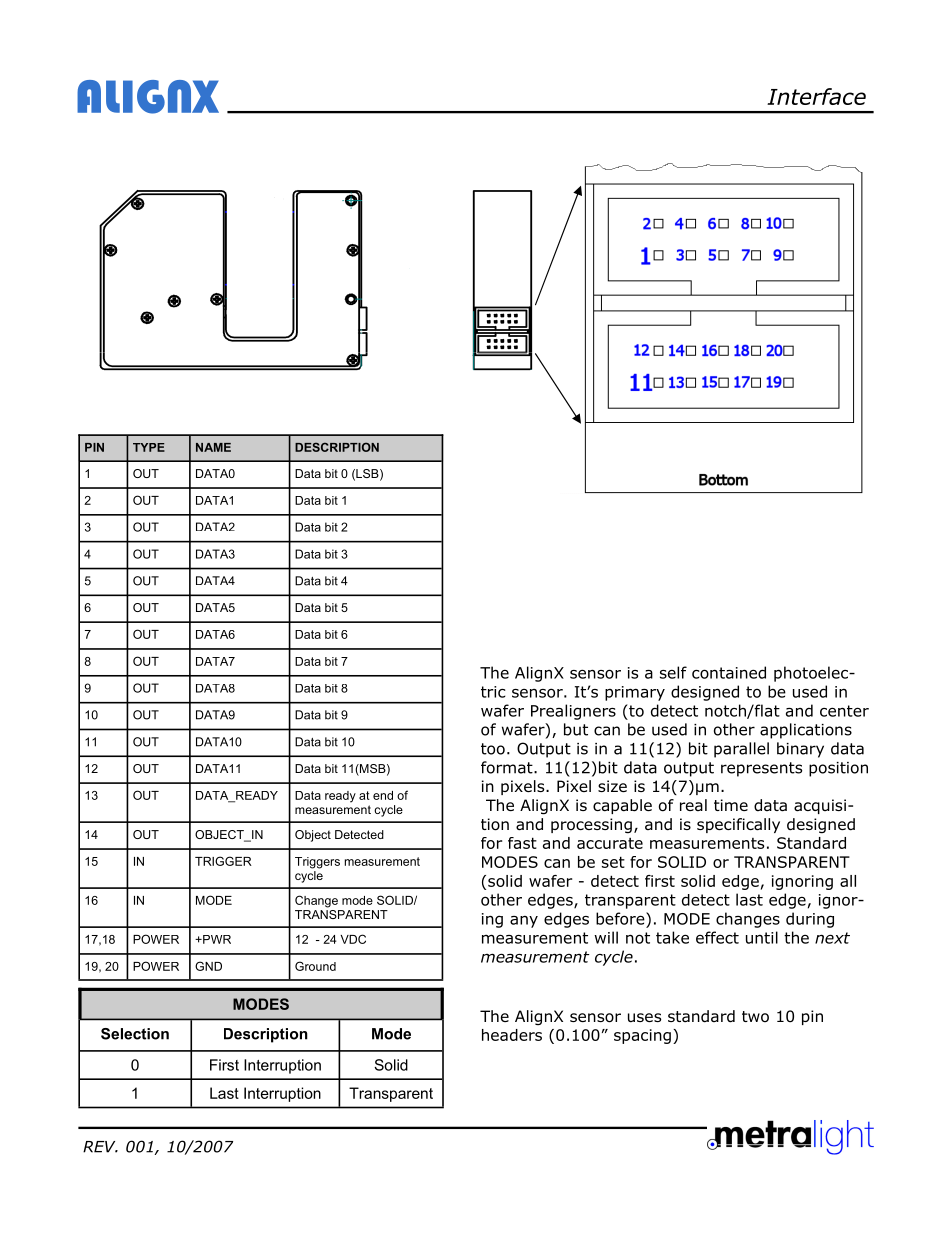 The image size is (952, 1233). Describe the element at coordinates (493, 749) in the screenshot. I see `too` at that location.
